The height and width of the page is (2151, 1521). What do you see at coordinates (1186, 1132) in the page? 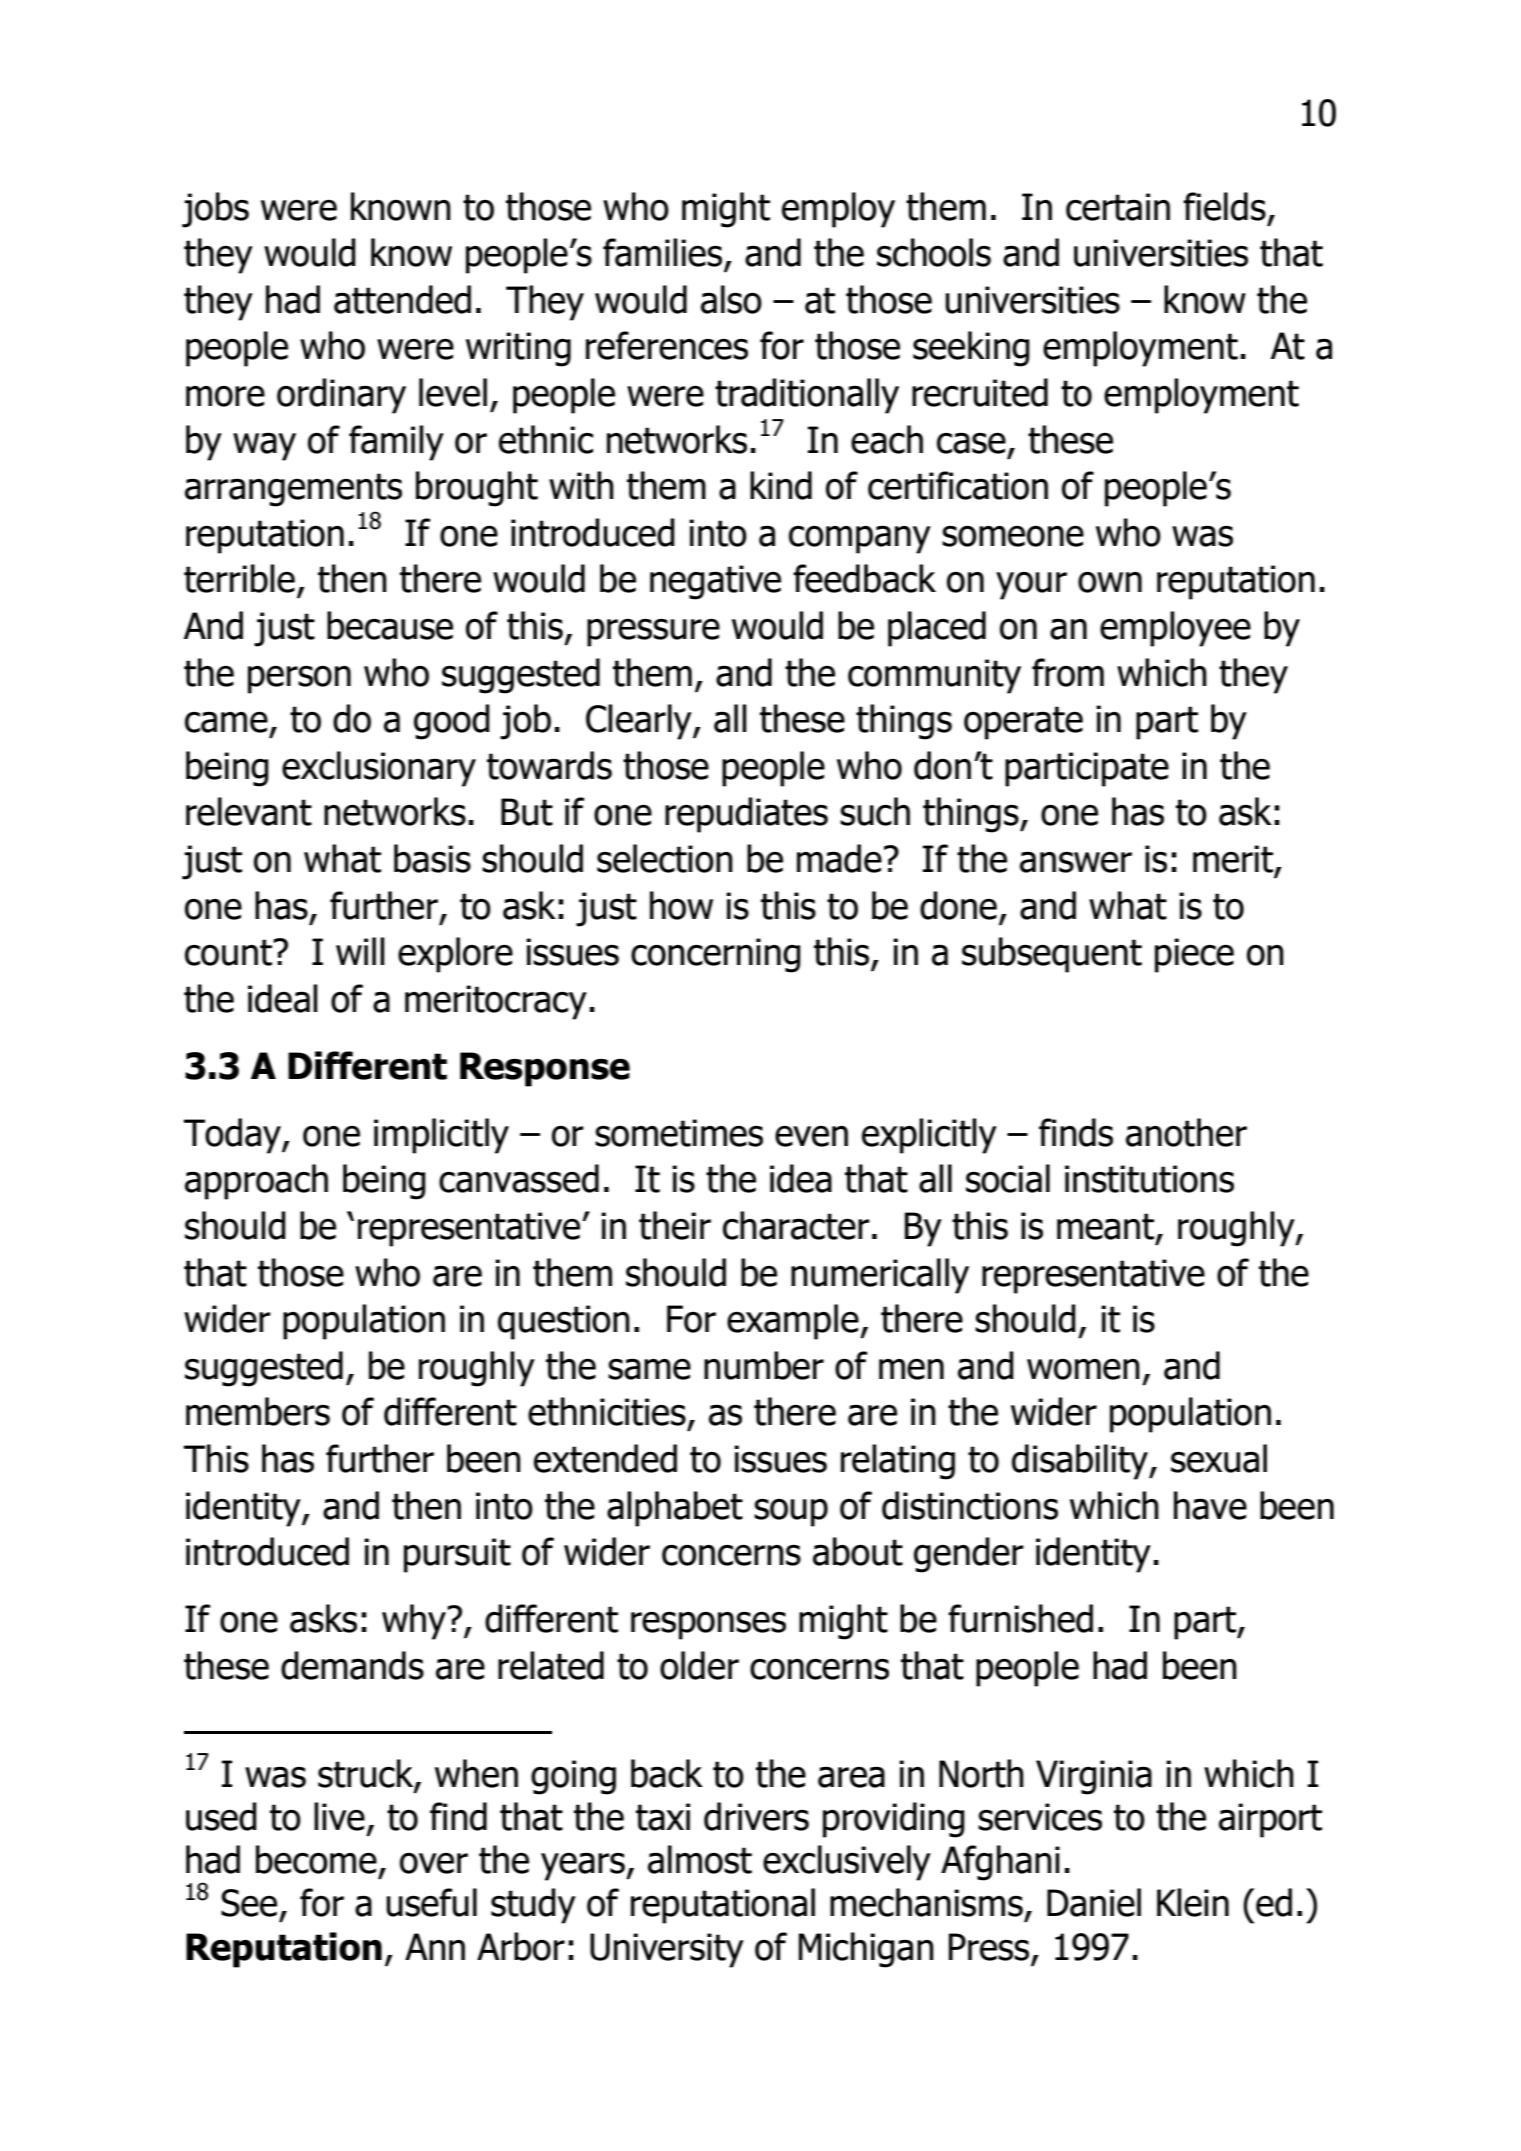
I see `another` at bounding box center [1186, 1132].
